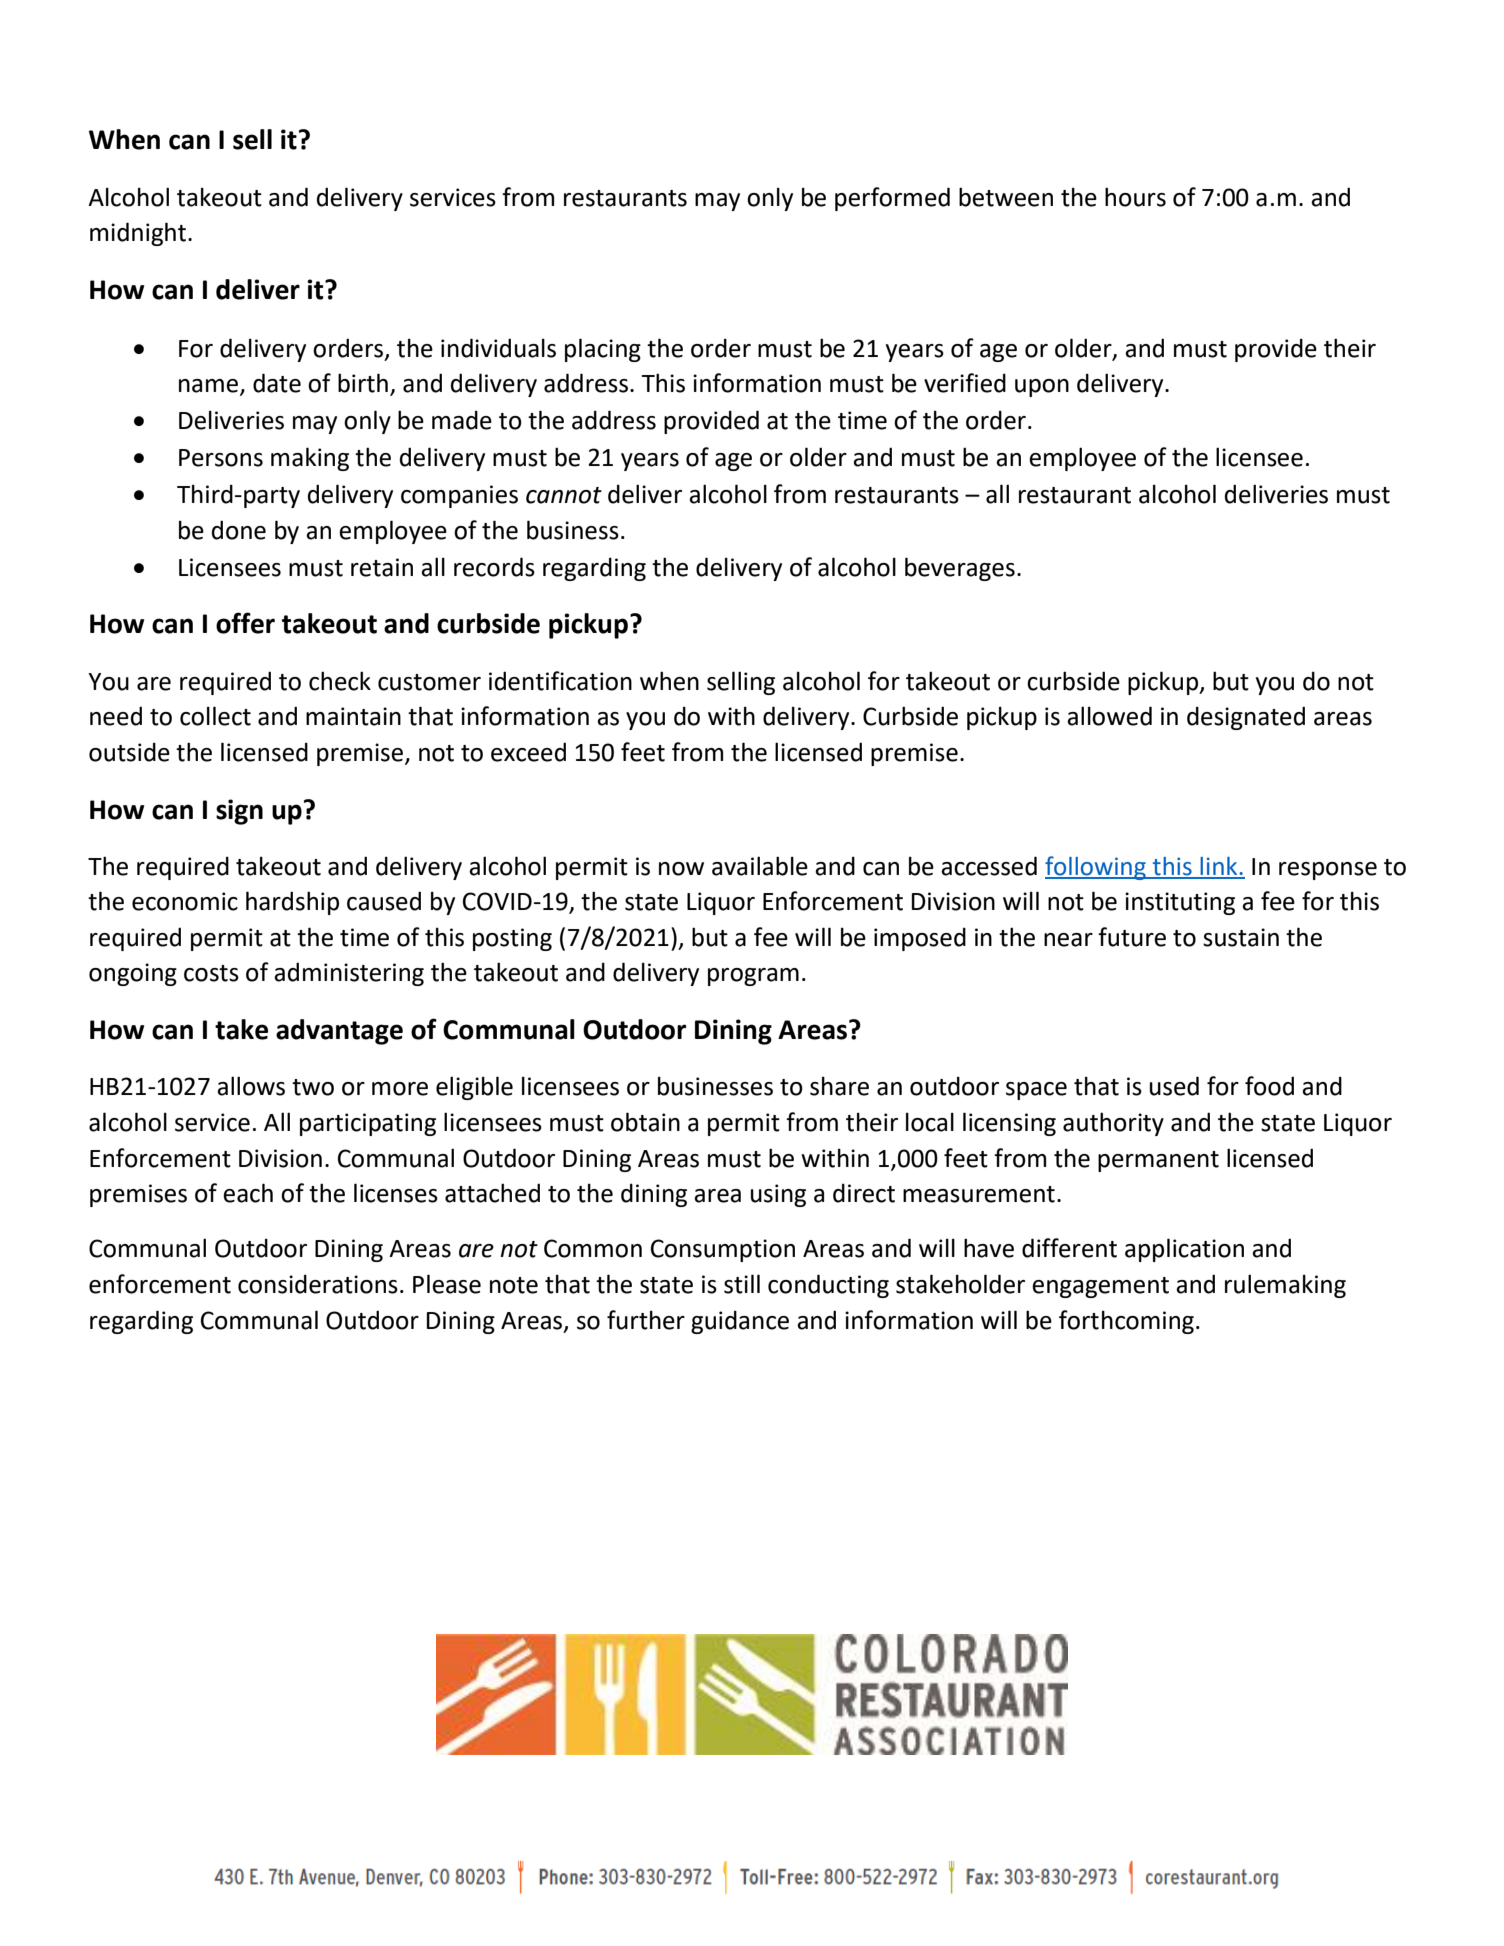 This screenshot has width=1504, height=1946. What do you see at coordinates (318, 1284) in the screenshot?
I see `considerations` at bounding box center [318, 1284].
